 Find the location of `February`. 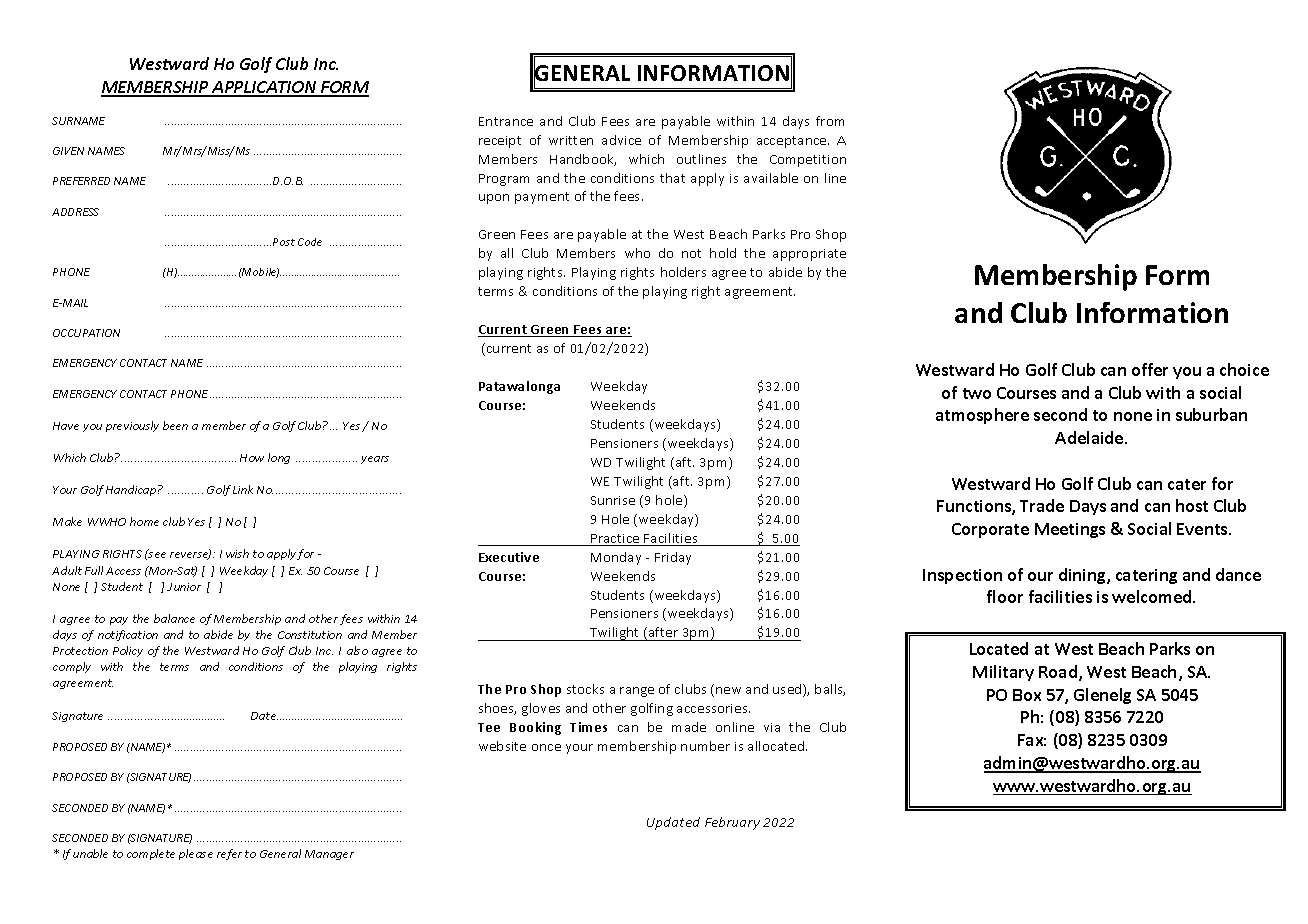

February is located at coordinates (732, 823).
